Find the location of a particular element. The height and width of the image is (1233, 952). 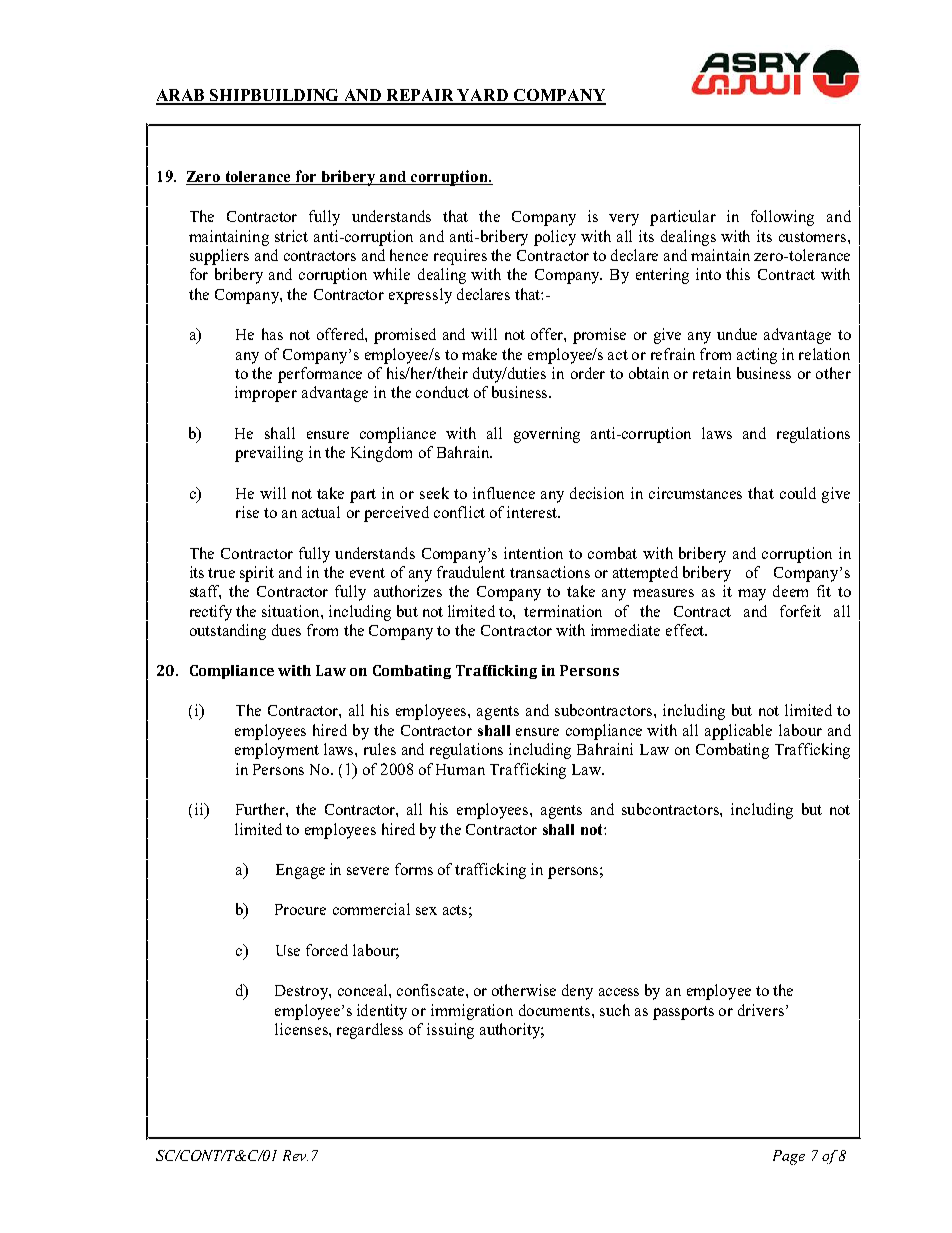

following is located at coordinates (782, 218).
